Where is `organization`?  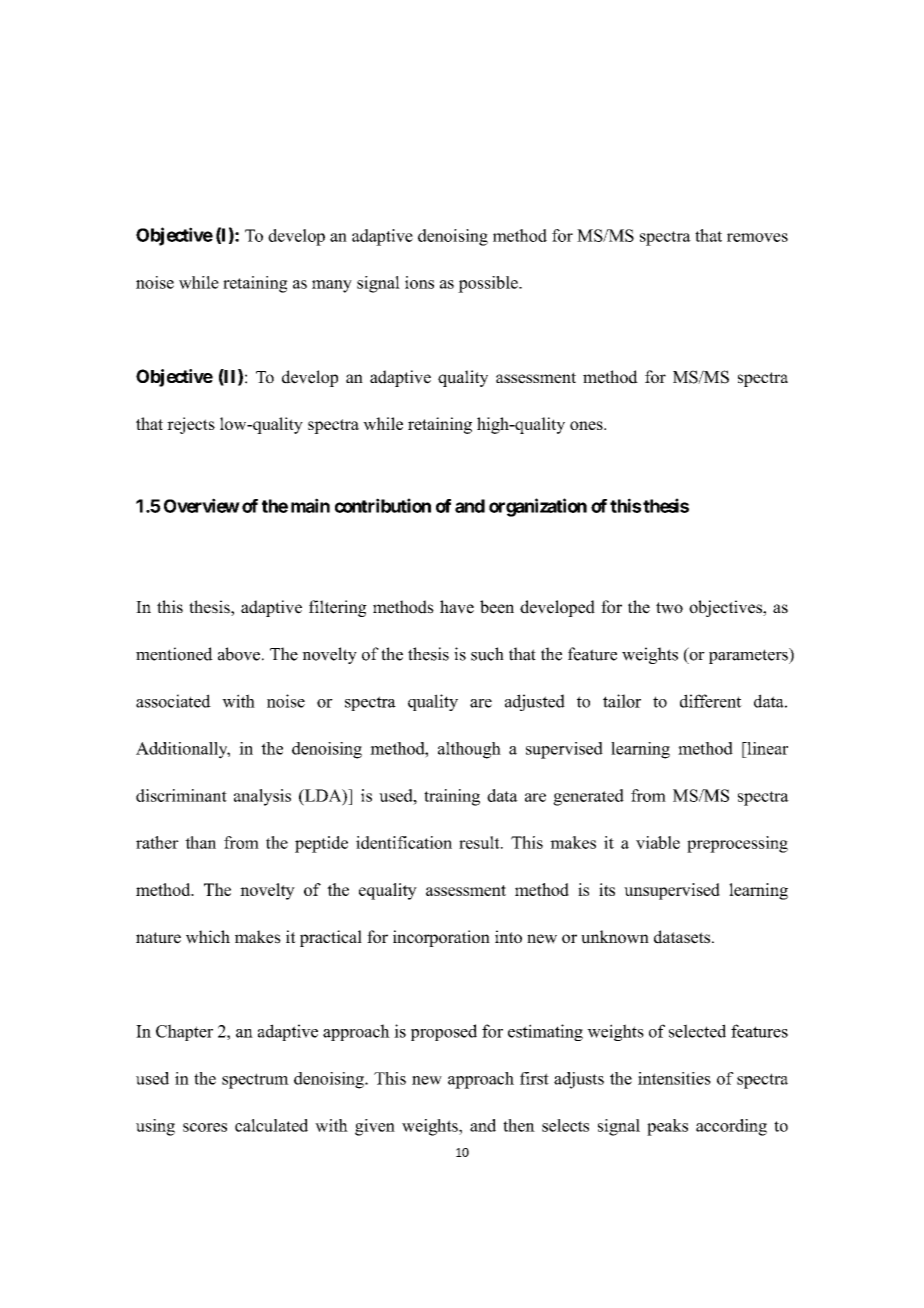
organization is located at coordinates (538, 507).
